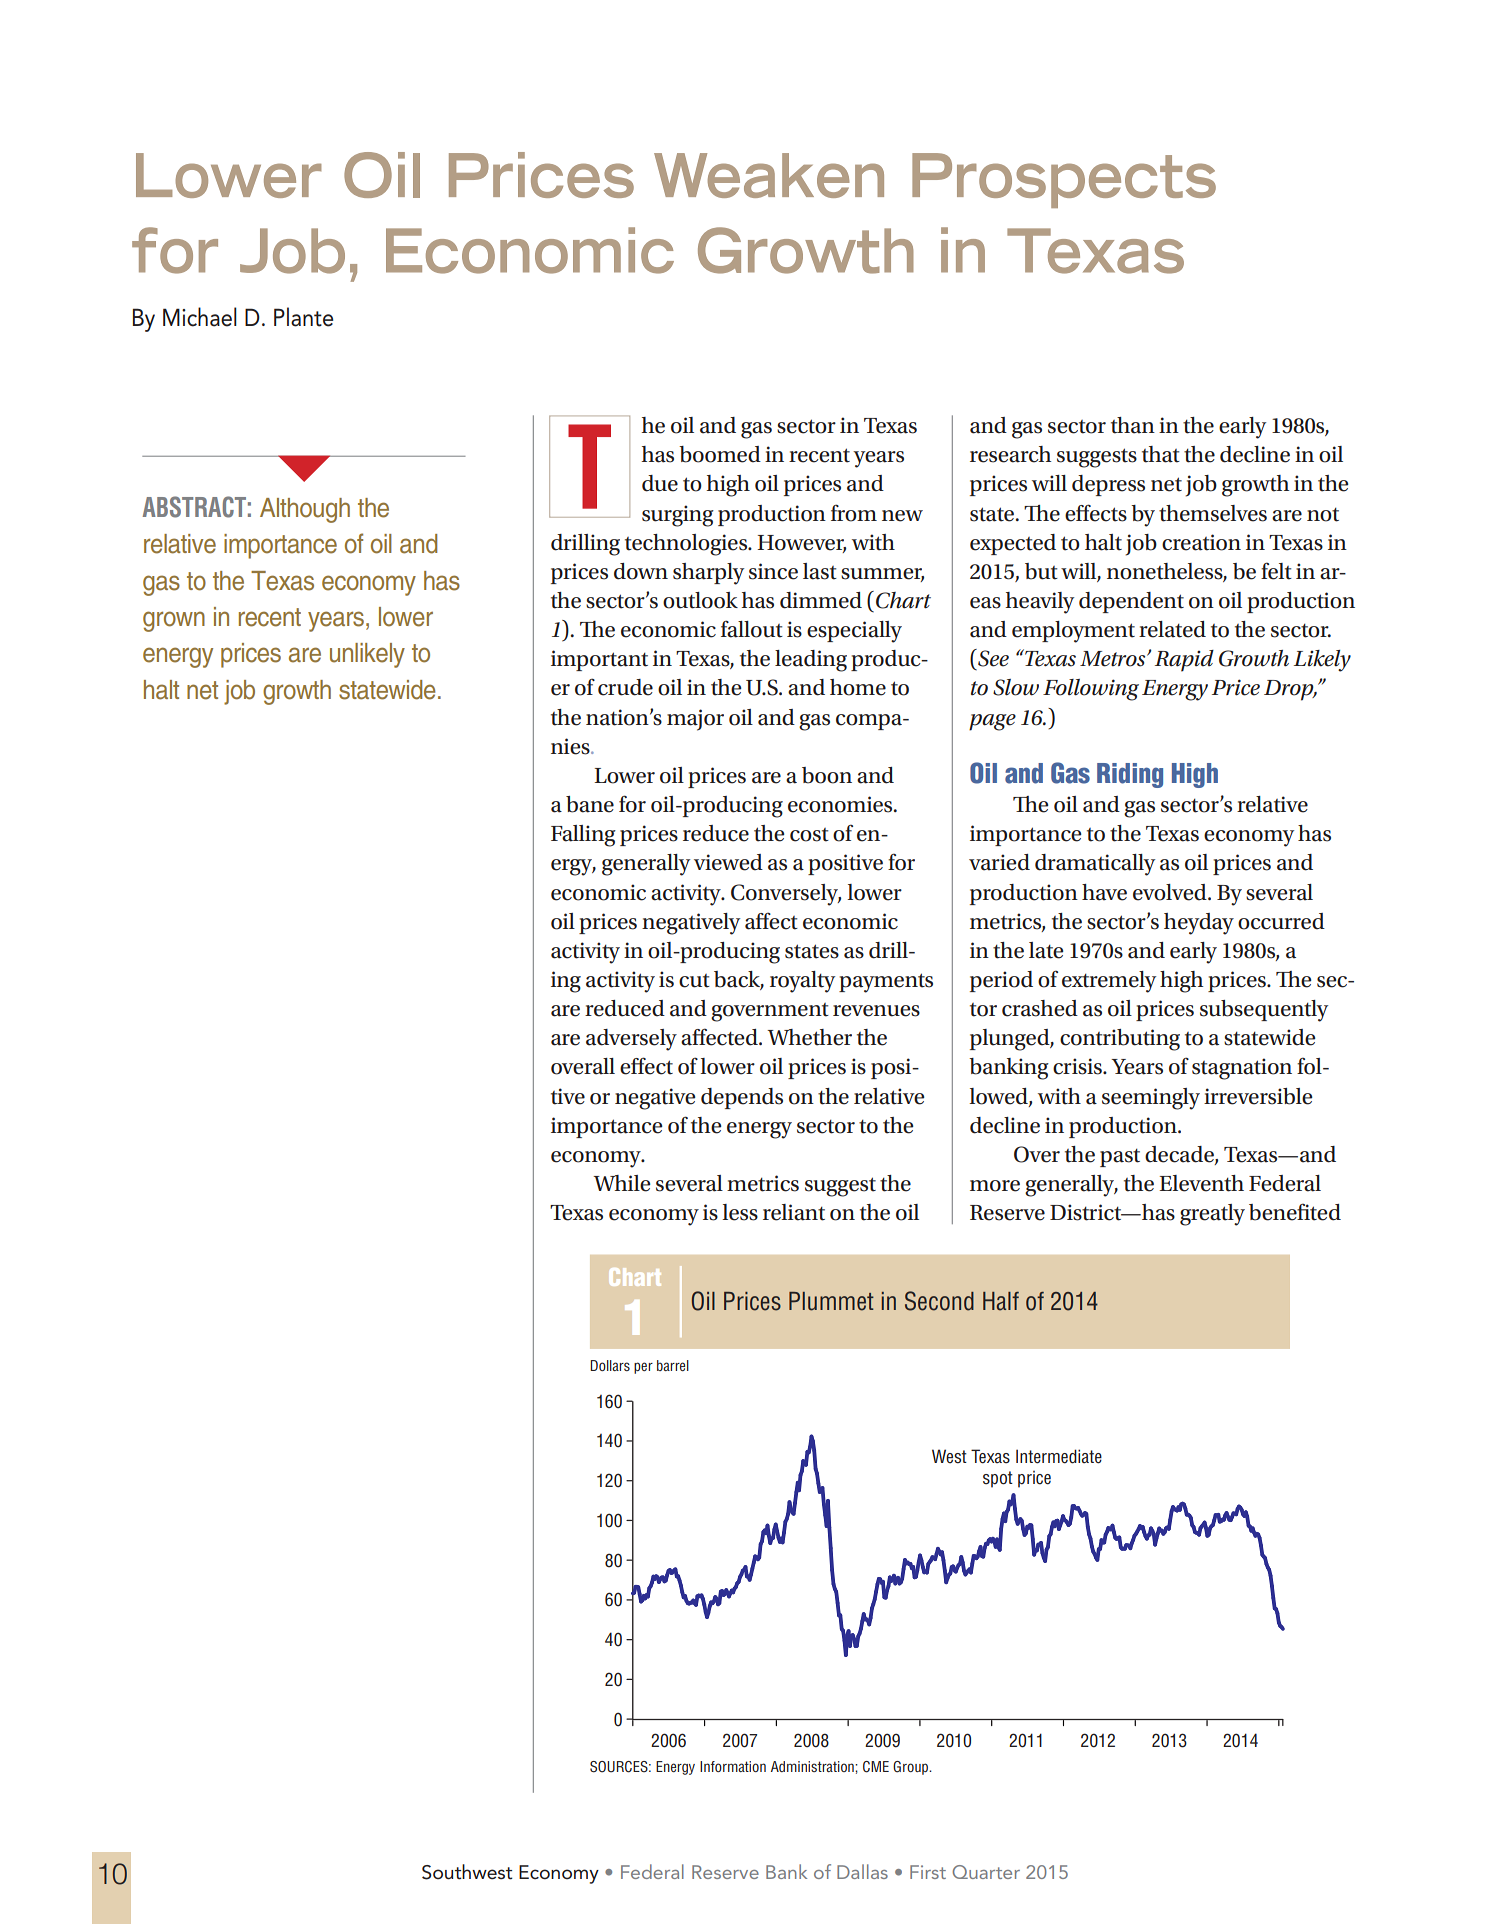  I want to click on Riding, so click(1130, 775).
